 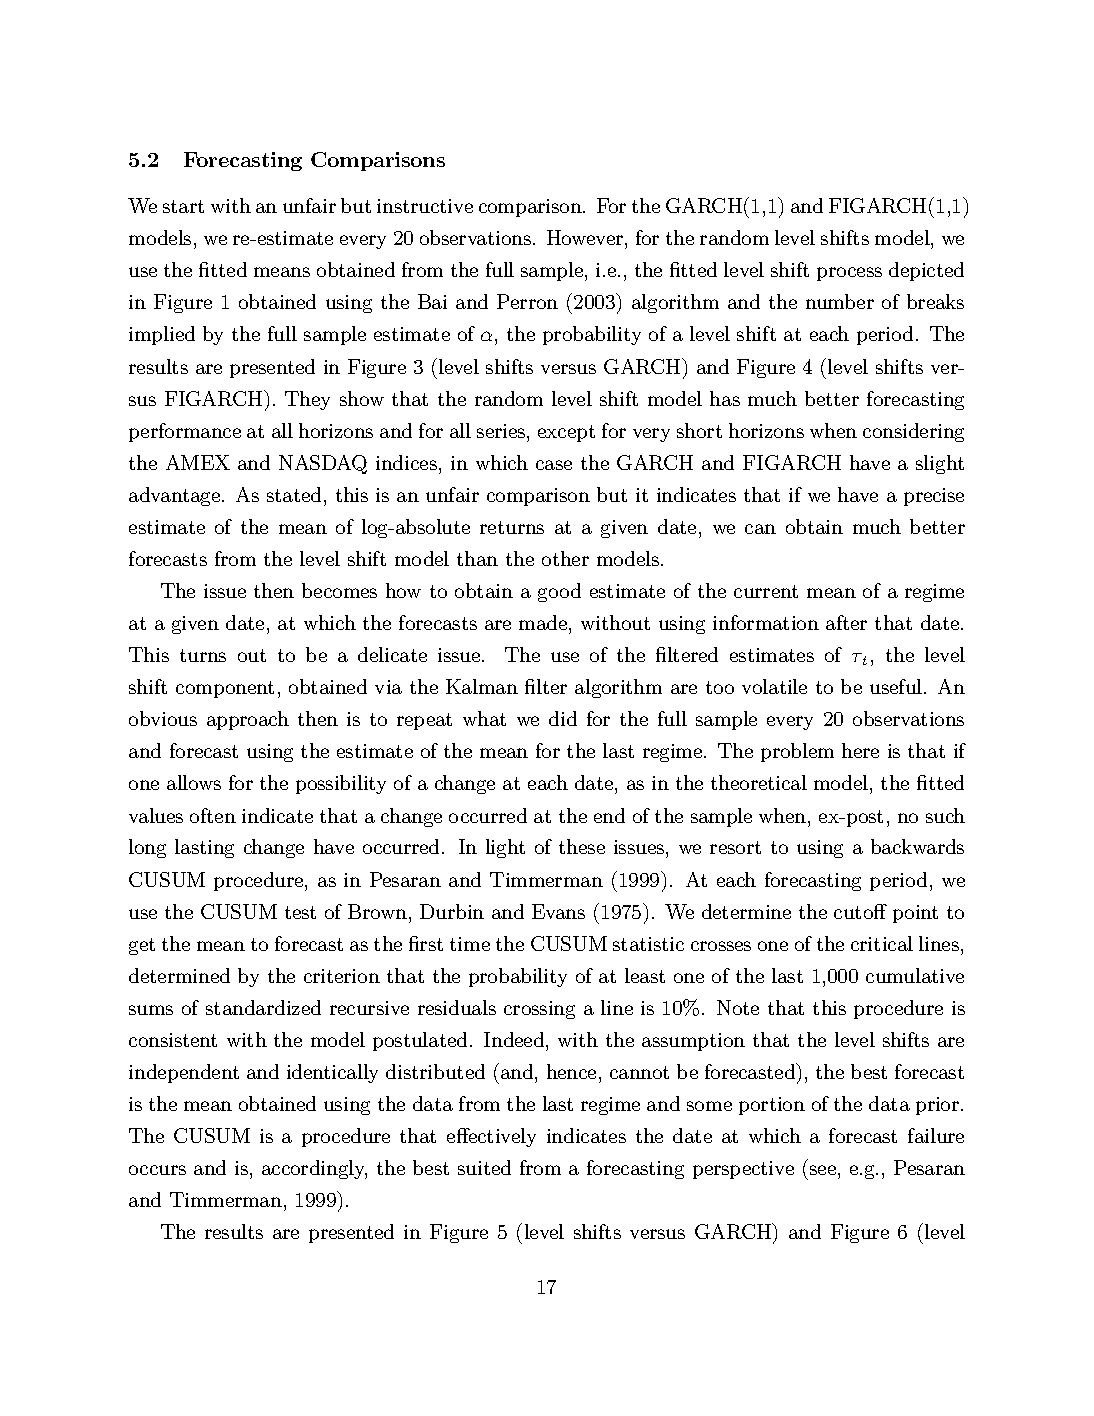 I want to click on start, so click(x=183, y=206).
